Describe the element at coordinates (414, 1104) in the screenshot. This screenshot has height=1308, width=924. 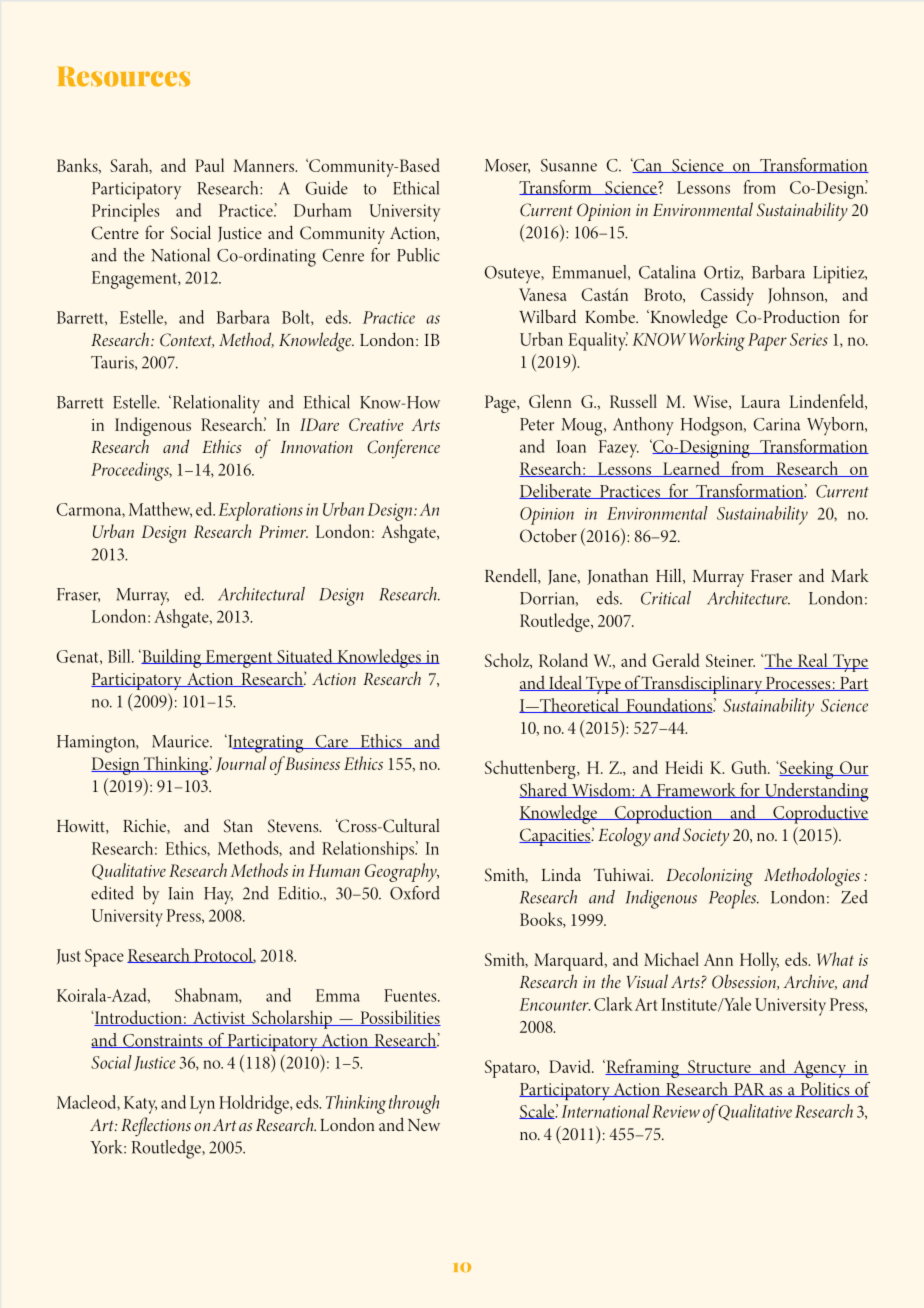
I see `through` at that location.
